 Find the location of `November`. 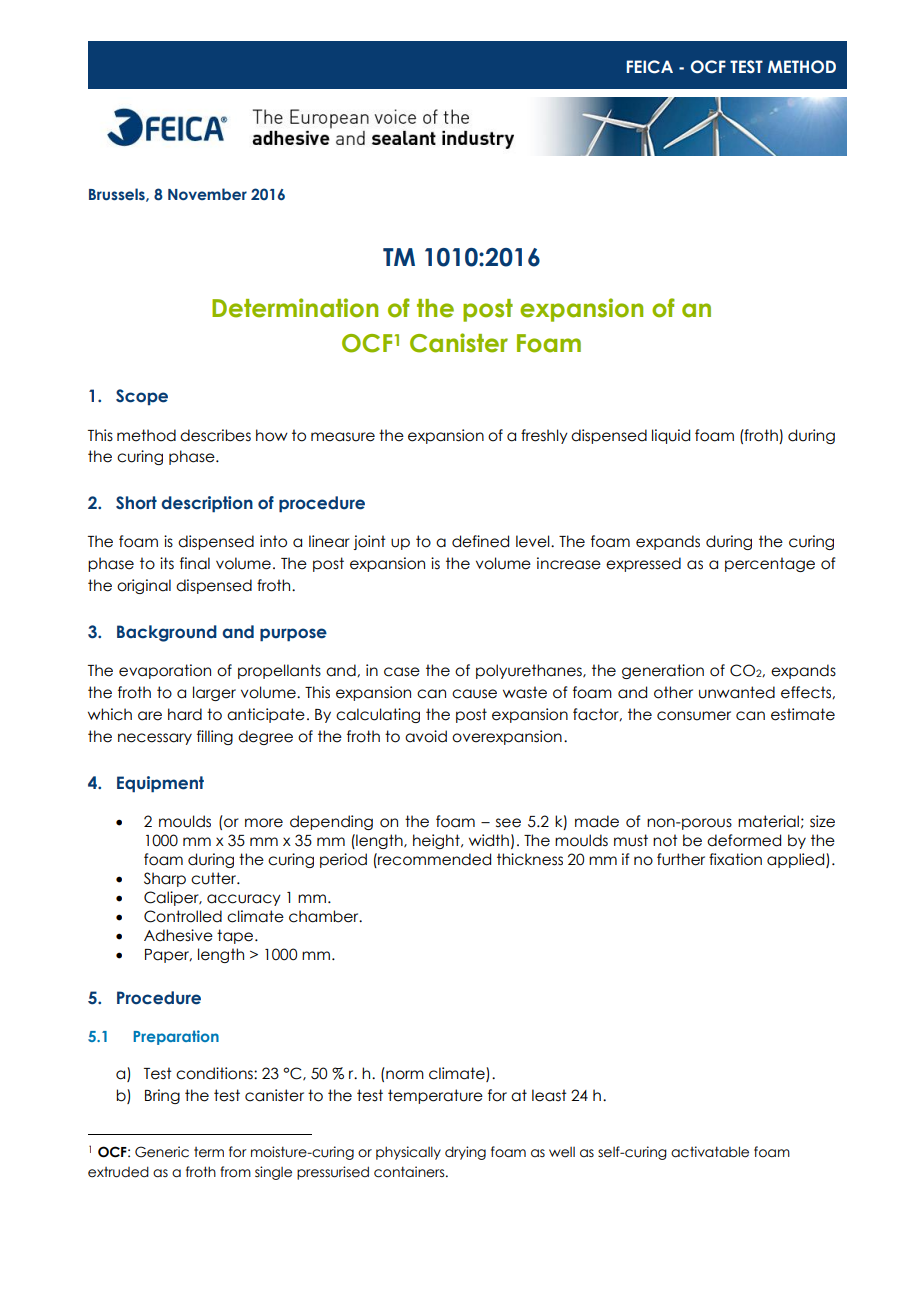

November is located at coordinates (207, 194).
